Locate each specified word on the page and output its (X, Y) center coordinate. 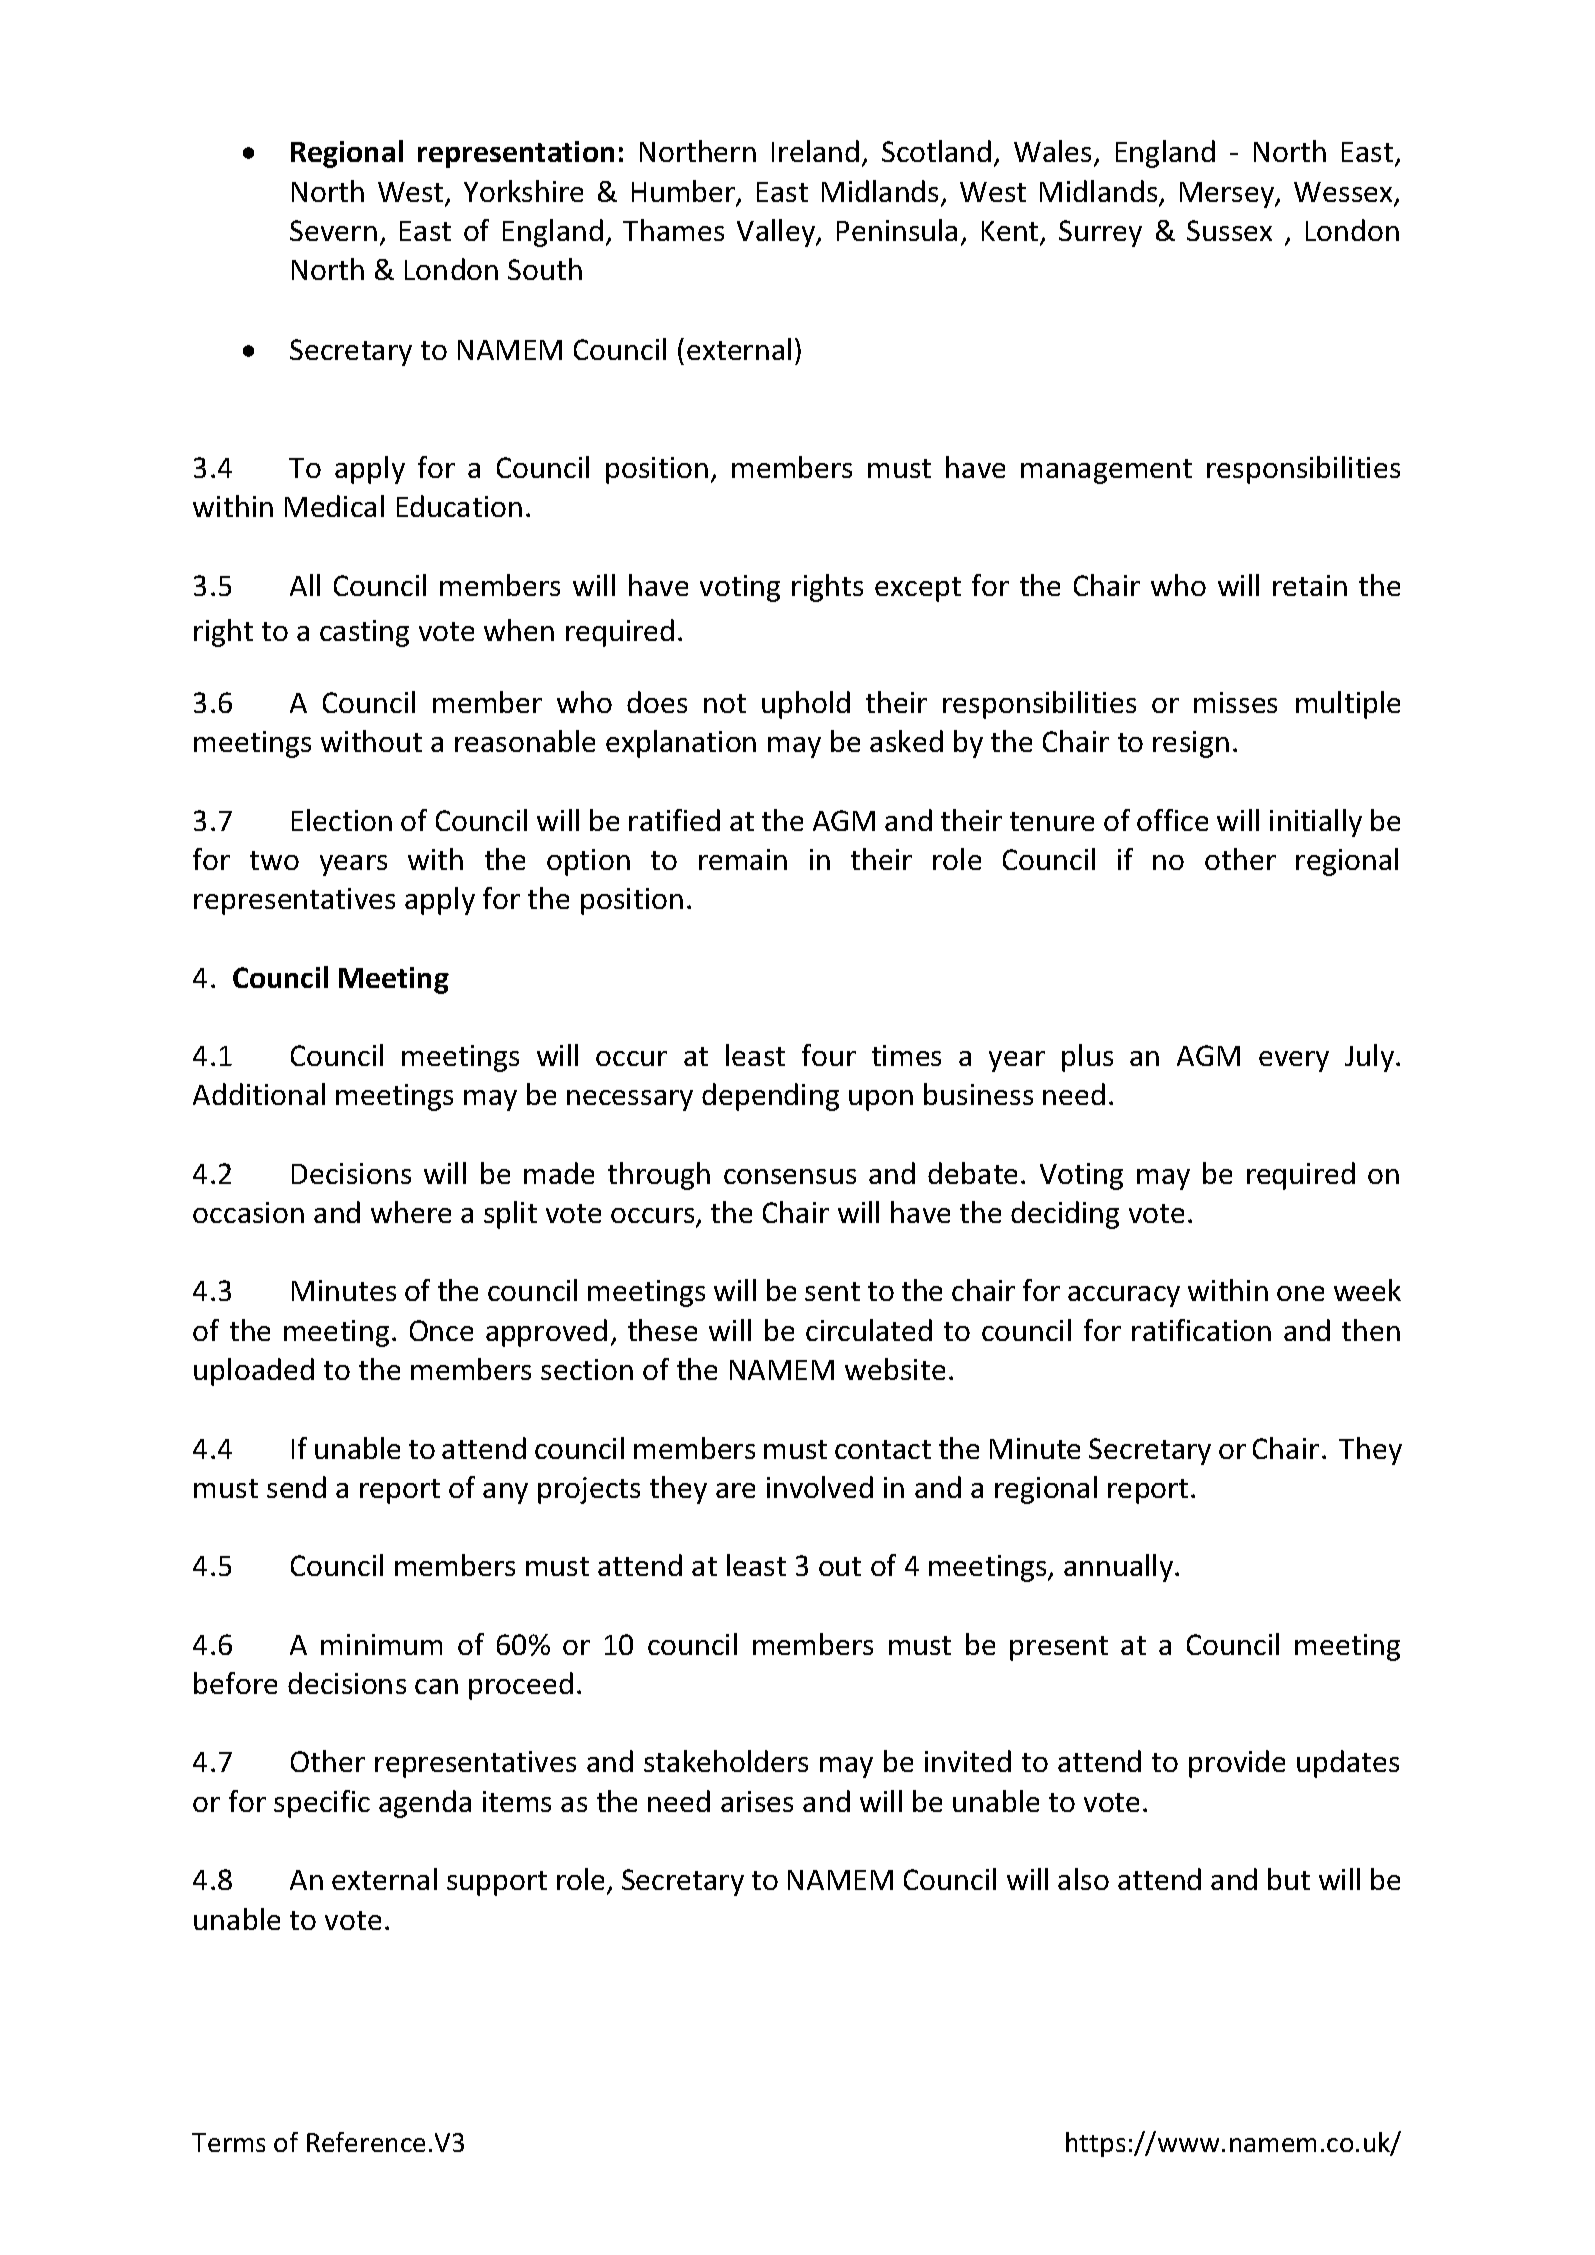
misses (1235, 702)
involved (820, 1487)
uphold (806, 705)
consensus (790, 1176)
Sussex (1229, 230)
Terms (228, 2142)
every (1294, 1061)
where (411, 1212)
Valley (777, 233)
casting (364, 633)
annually (1120, 1568)
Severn (333, 230)
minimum (381, 1644)
